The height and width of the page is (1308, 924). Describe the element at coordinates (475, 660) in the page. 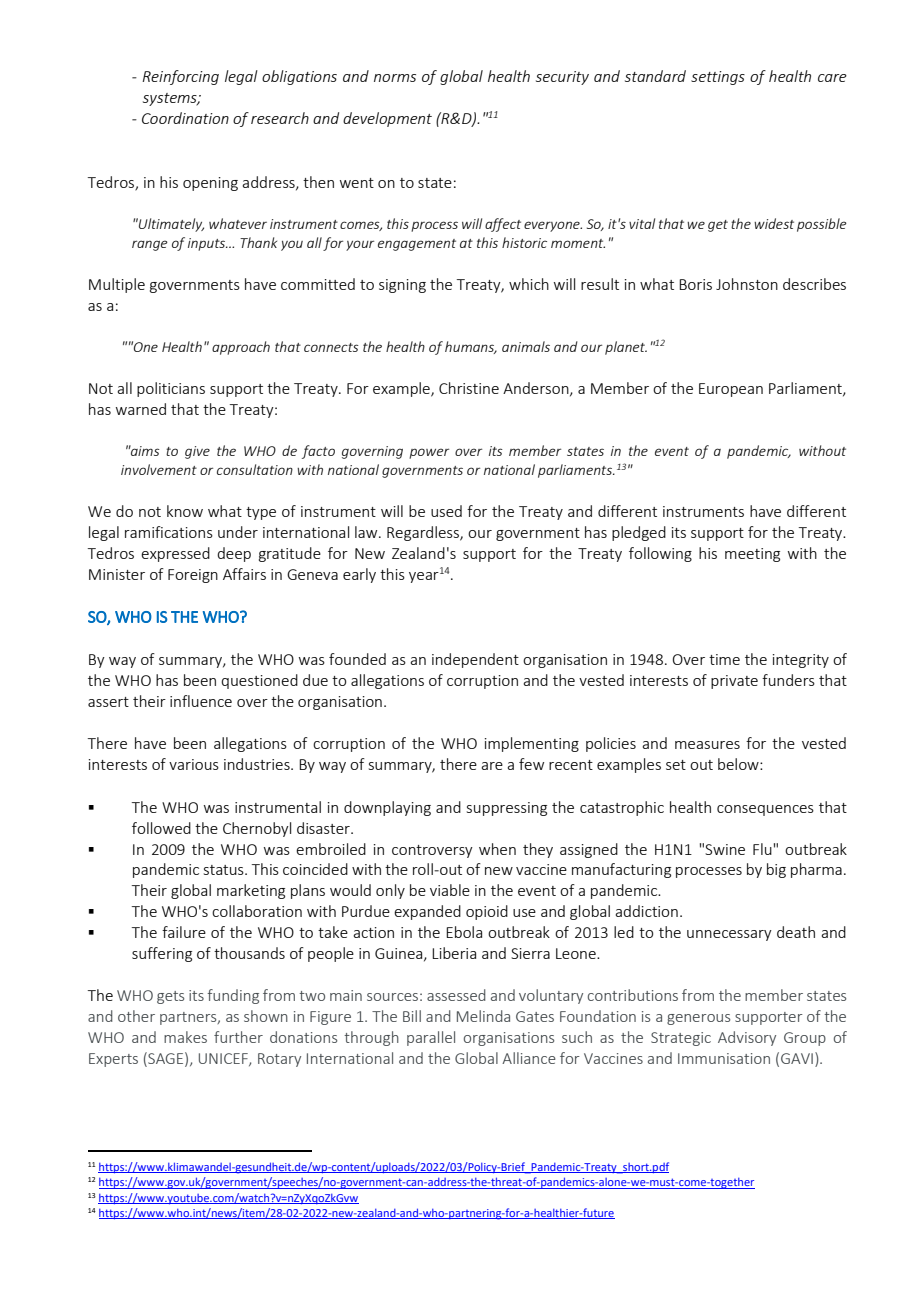

I see `independent` at that location.
